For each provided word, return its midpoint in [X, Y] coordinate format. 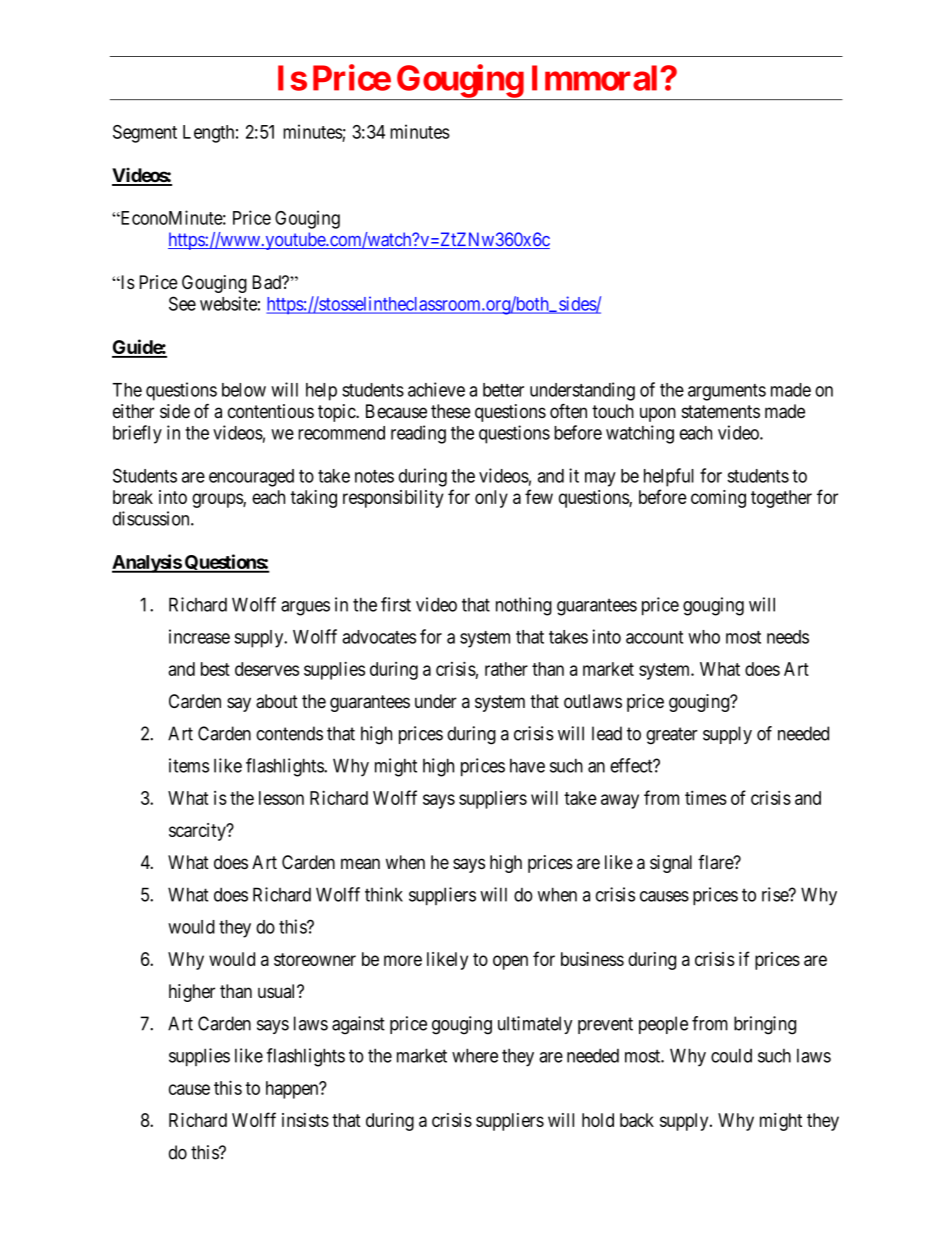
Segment [145, 134]
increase [199, 636]
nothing [524, 606]
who [704, 637]
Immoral [596, 78]
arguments [727, 392]
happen [293, 1090]
